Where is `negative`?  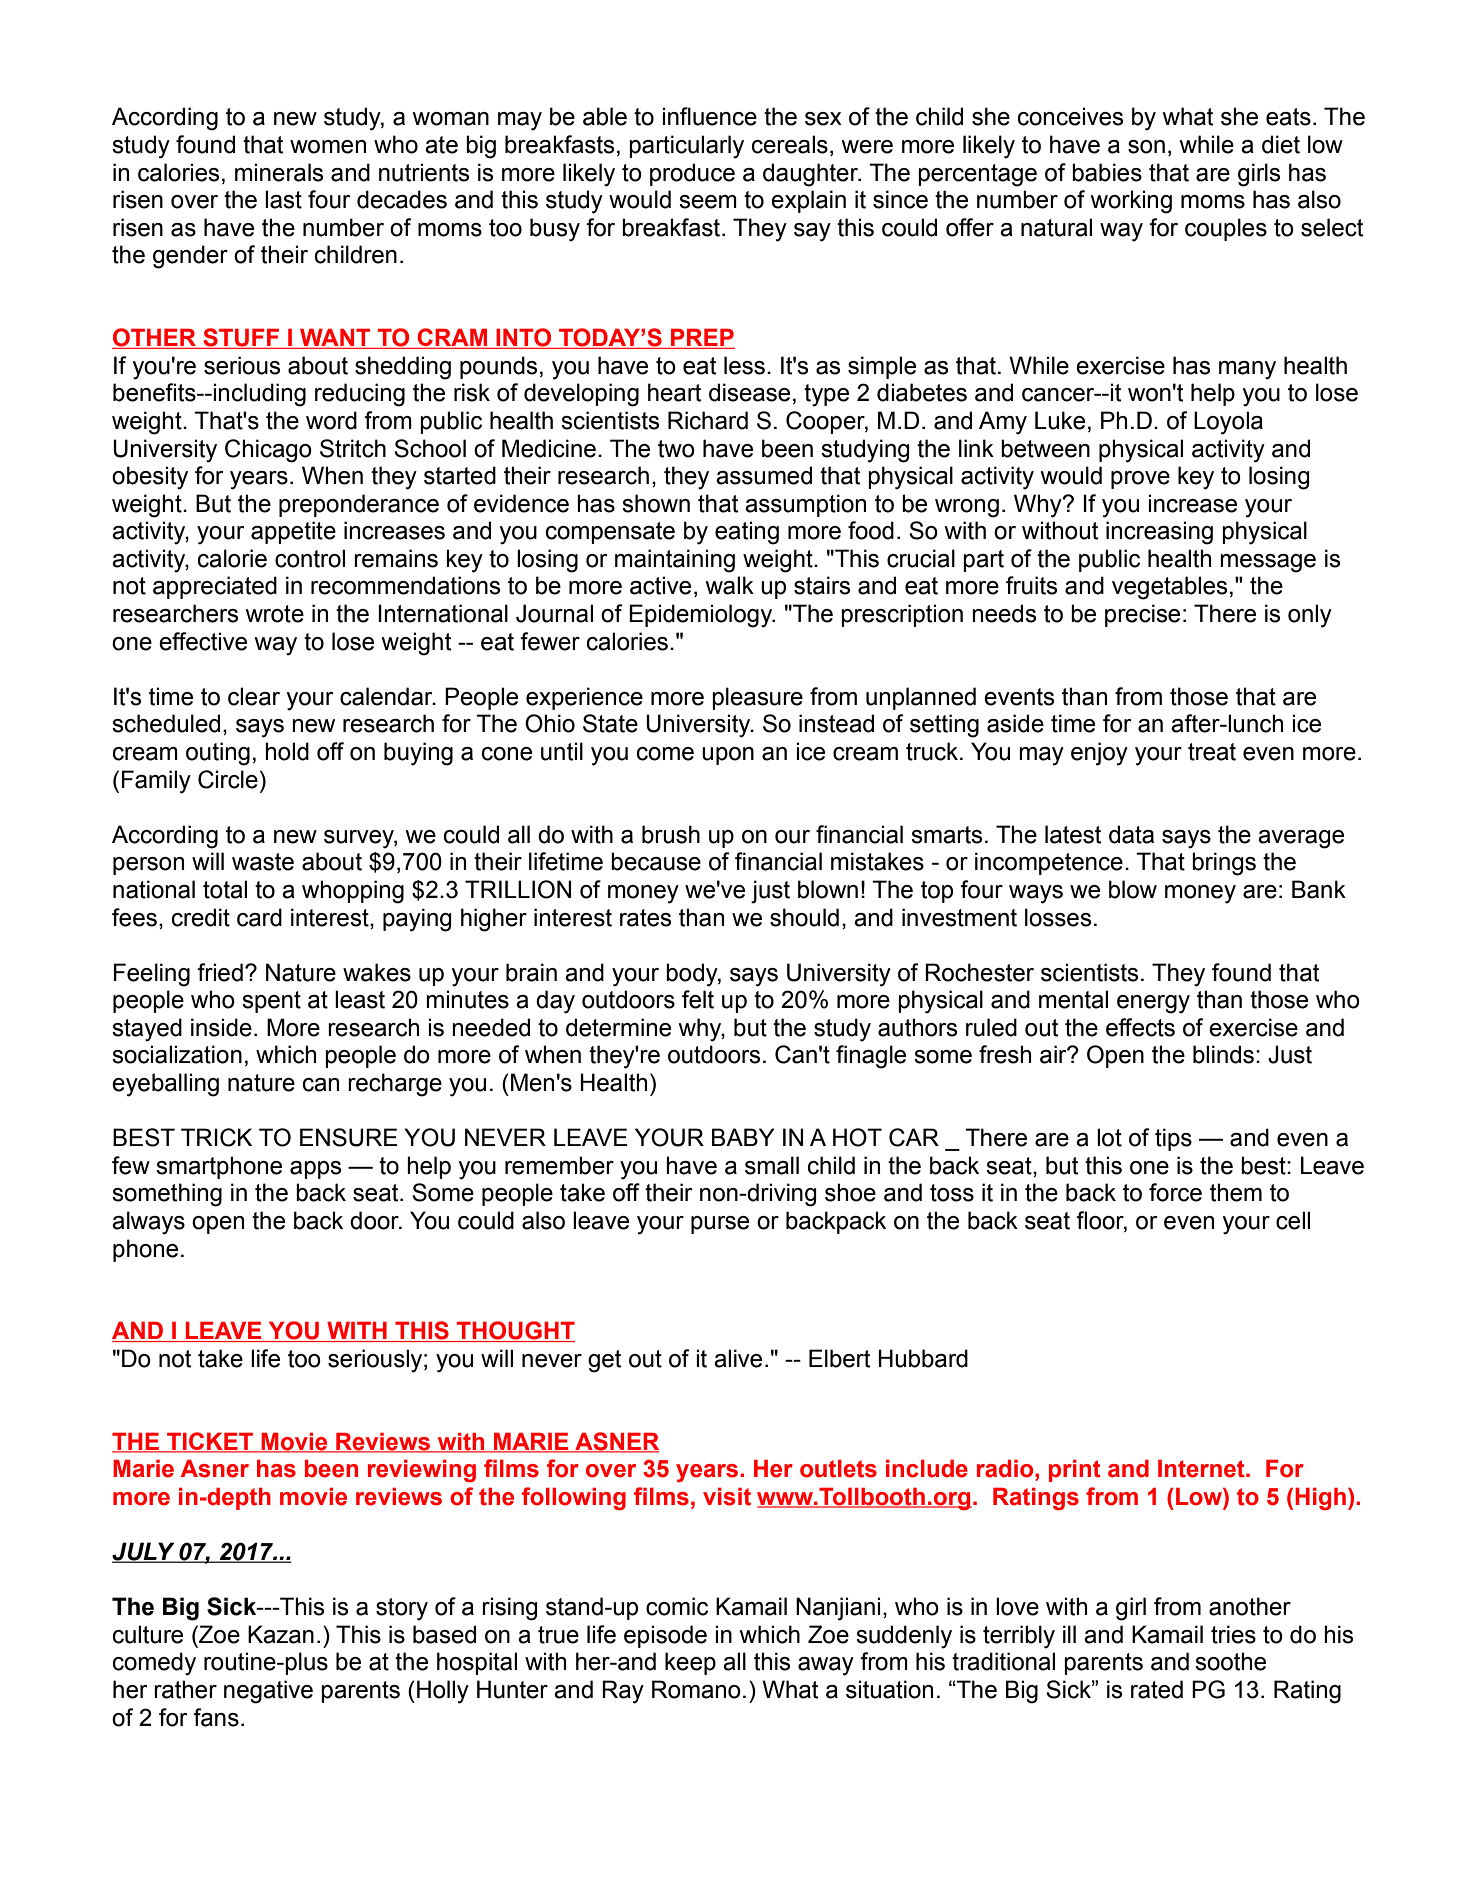 negative is located at coordinates (268, 1692).
